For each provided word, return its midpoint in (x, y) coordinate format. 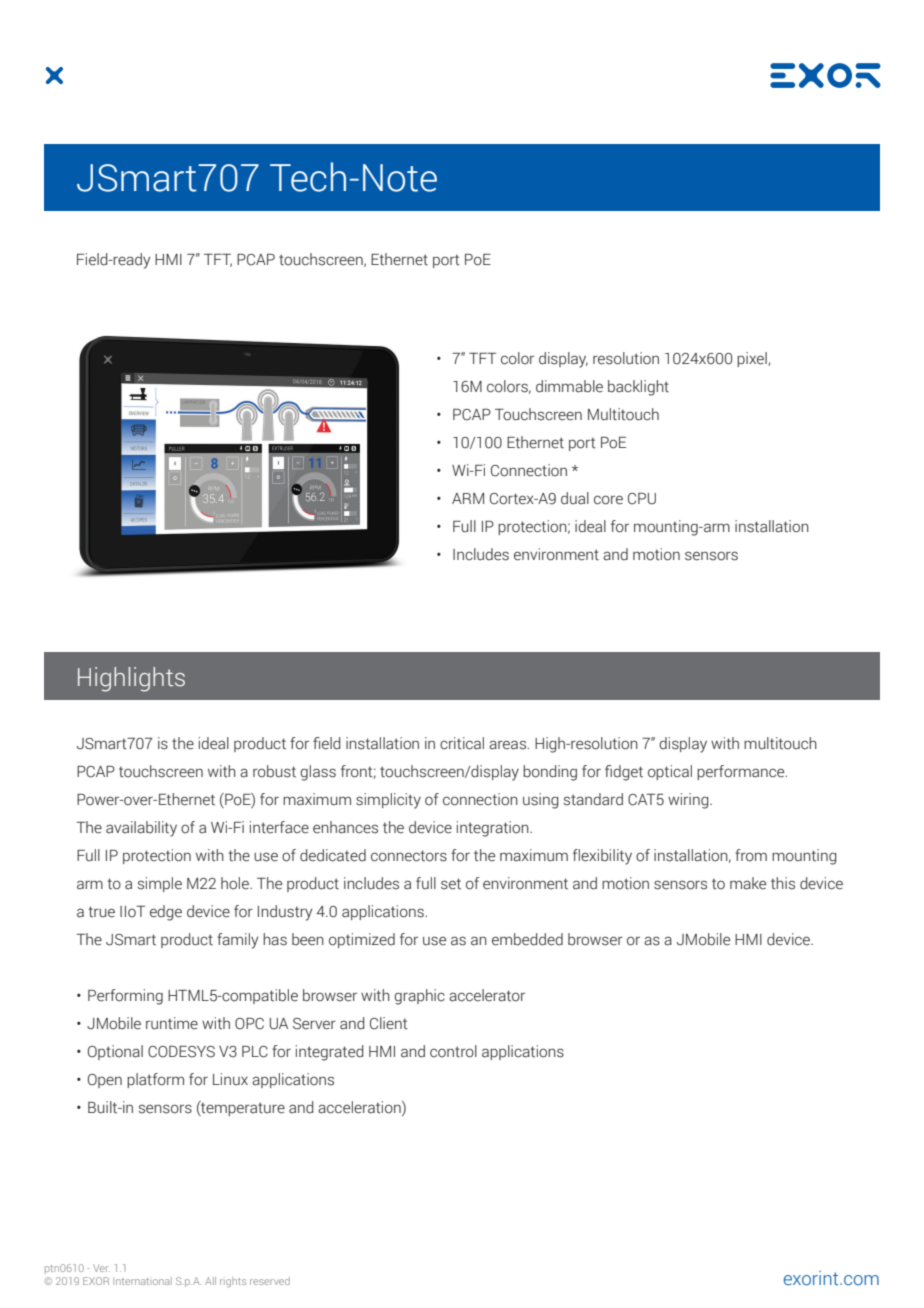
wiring (689, 801)
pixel (753, 359)
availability (141, 829)
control (453, 1051)
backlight (638, 388)
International (142, 1281)
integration (494, 829)
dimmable (569, 386)
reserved (270, 1281)
